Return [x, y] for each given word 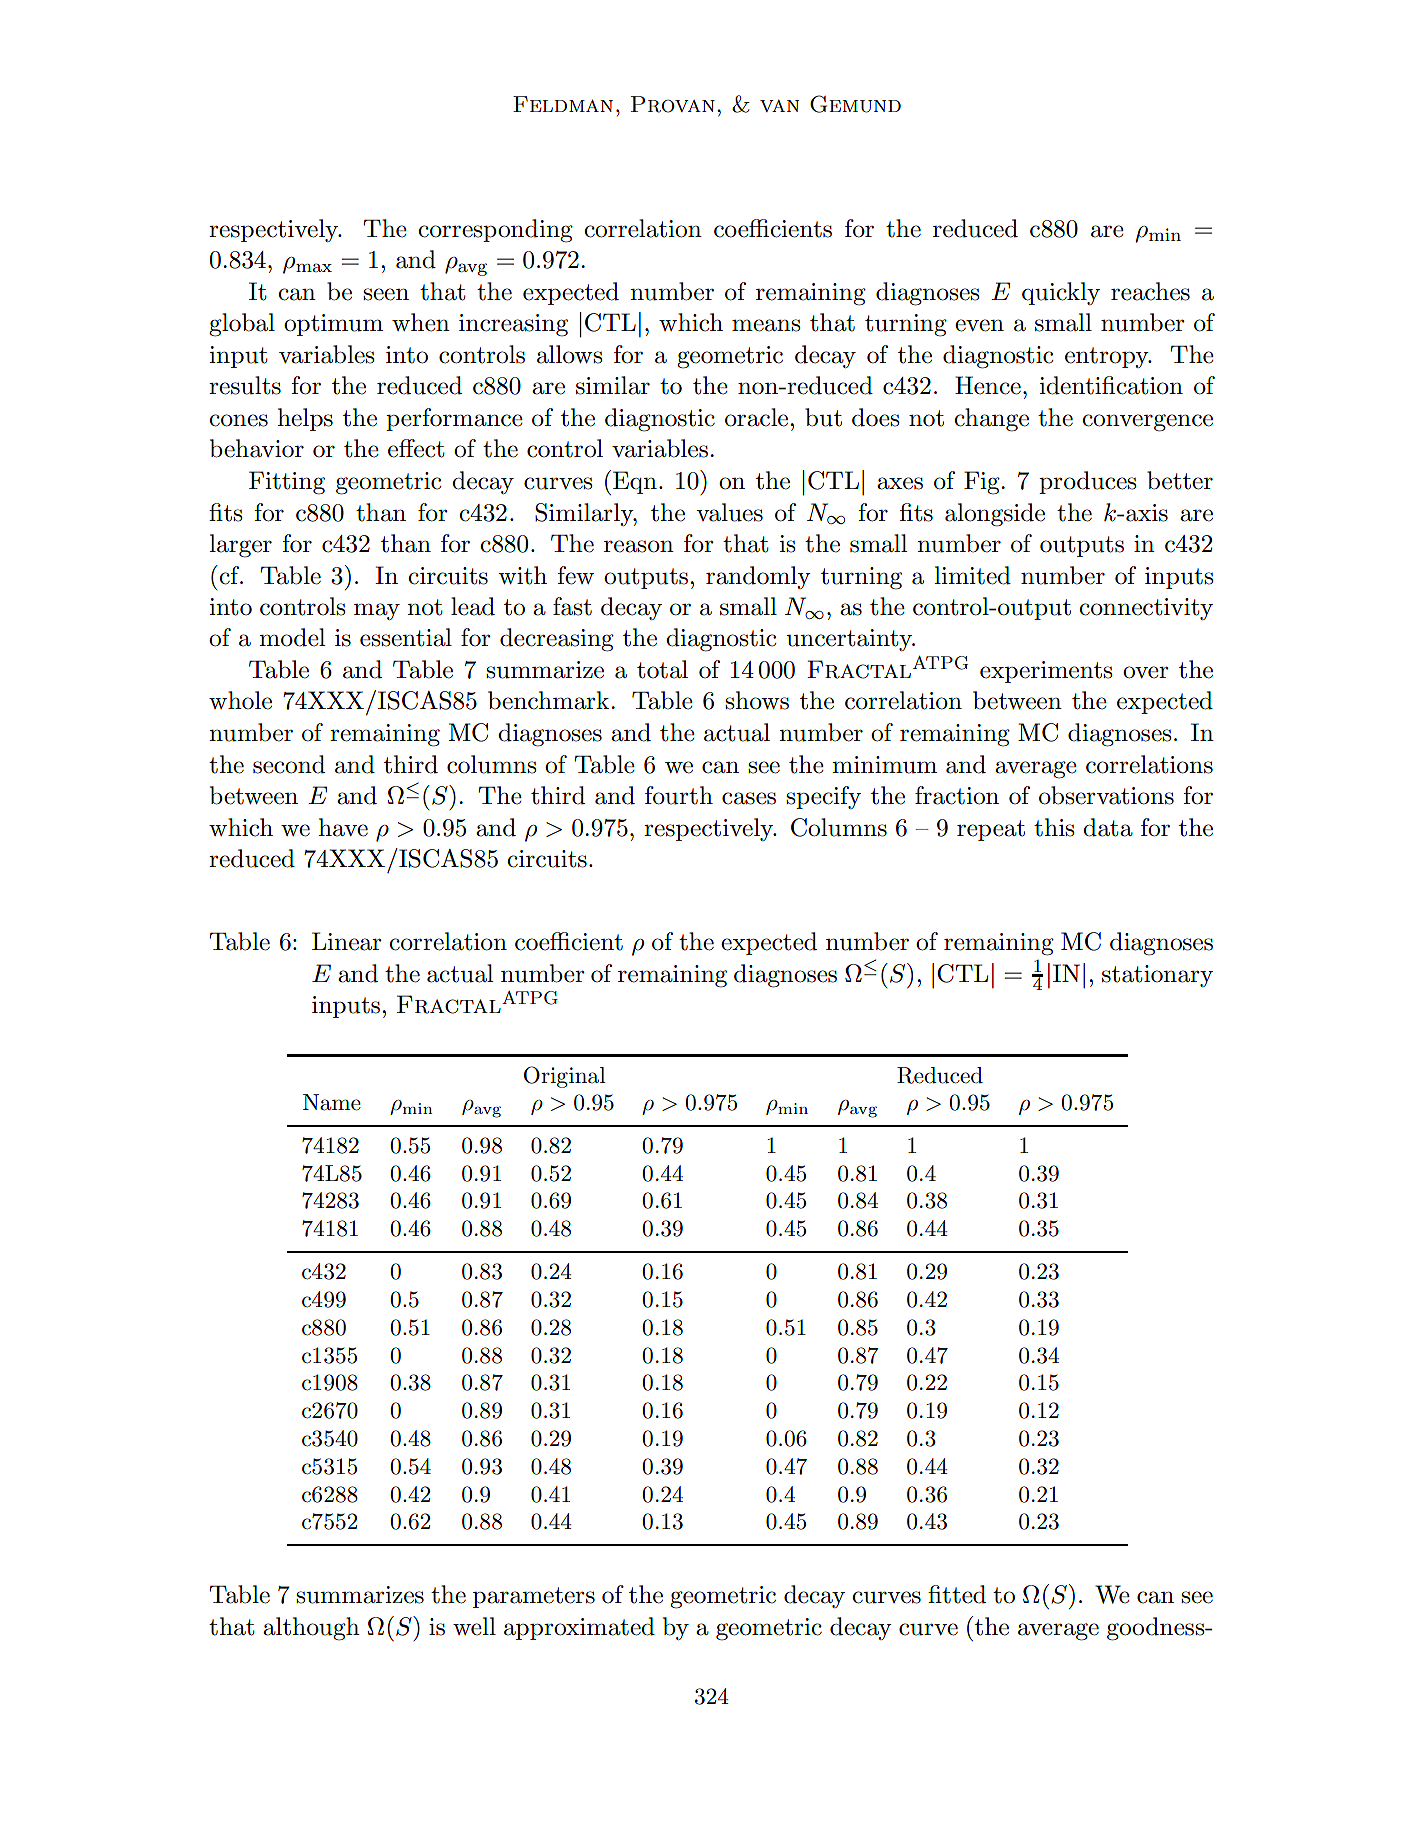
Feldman [563, 104]
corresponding [495, 231]
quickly [1061, 293]
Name [332, 1102]
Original [565, 1077]
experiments [1046, 672]
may [377, 611]
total [662, 669]
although [311, 1629]
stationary [1157, 976]
